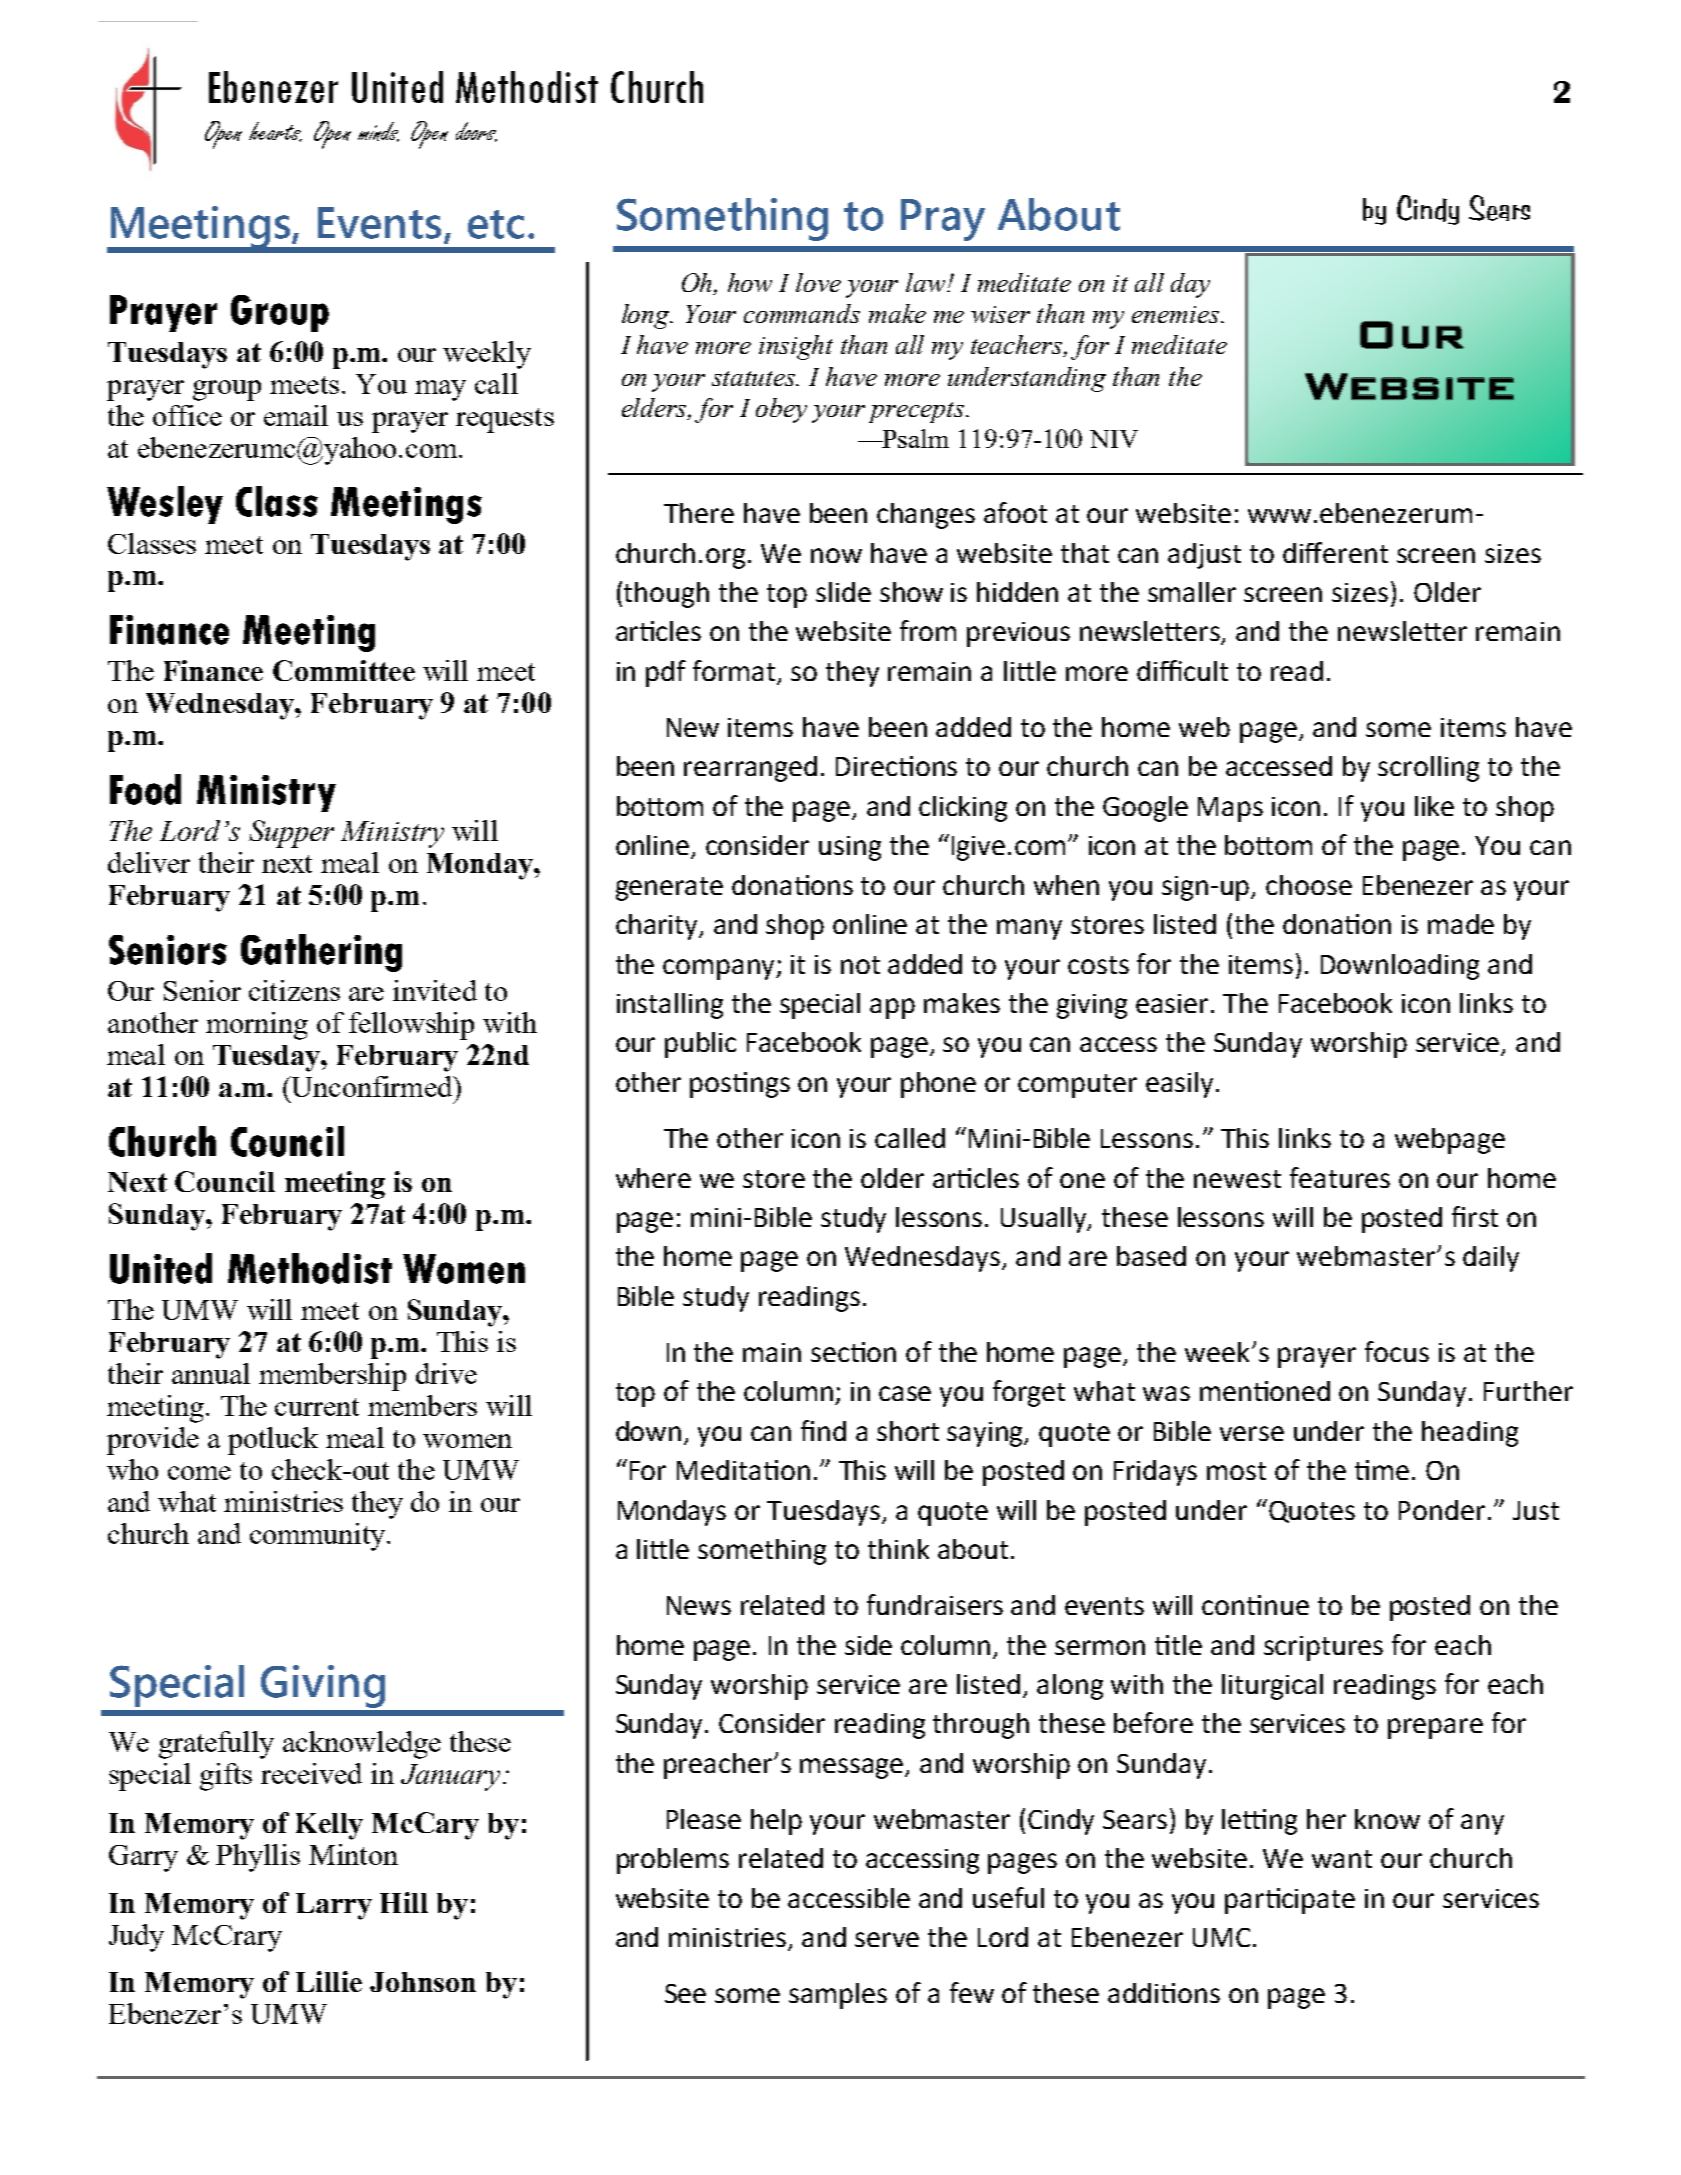  Describe the element at coordinates (496, 224) in the screenshot. I see `etc` at that location.
